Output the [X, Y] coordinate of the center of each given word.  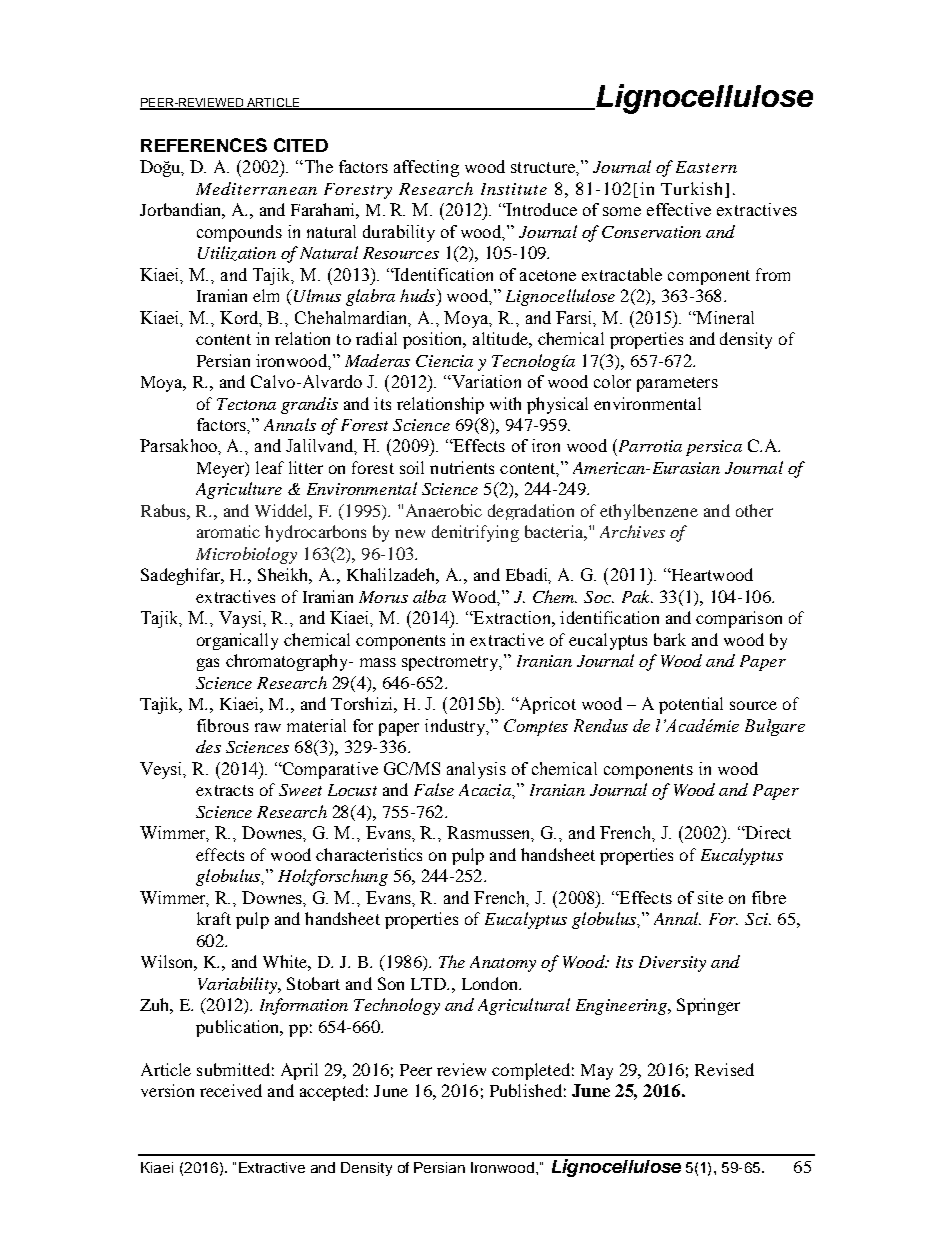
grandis [309, 405]
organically [237, 641]
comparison [739, 619]
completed [531, 1071]
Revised [724, 1069]
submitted [233, 1069]
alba [429, 596]
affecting [426, 168]
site [710, 897]
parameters [677, 384]
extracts [224, 790]
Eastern [706, 167]
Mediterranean [256, 188]
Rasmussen [490, 834]
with [505, 403]
